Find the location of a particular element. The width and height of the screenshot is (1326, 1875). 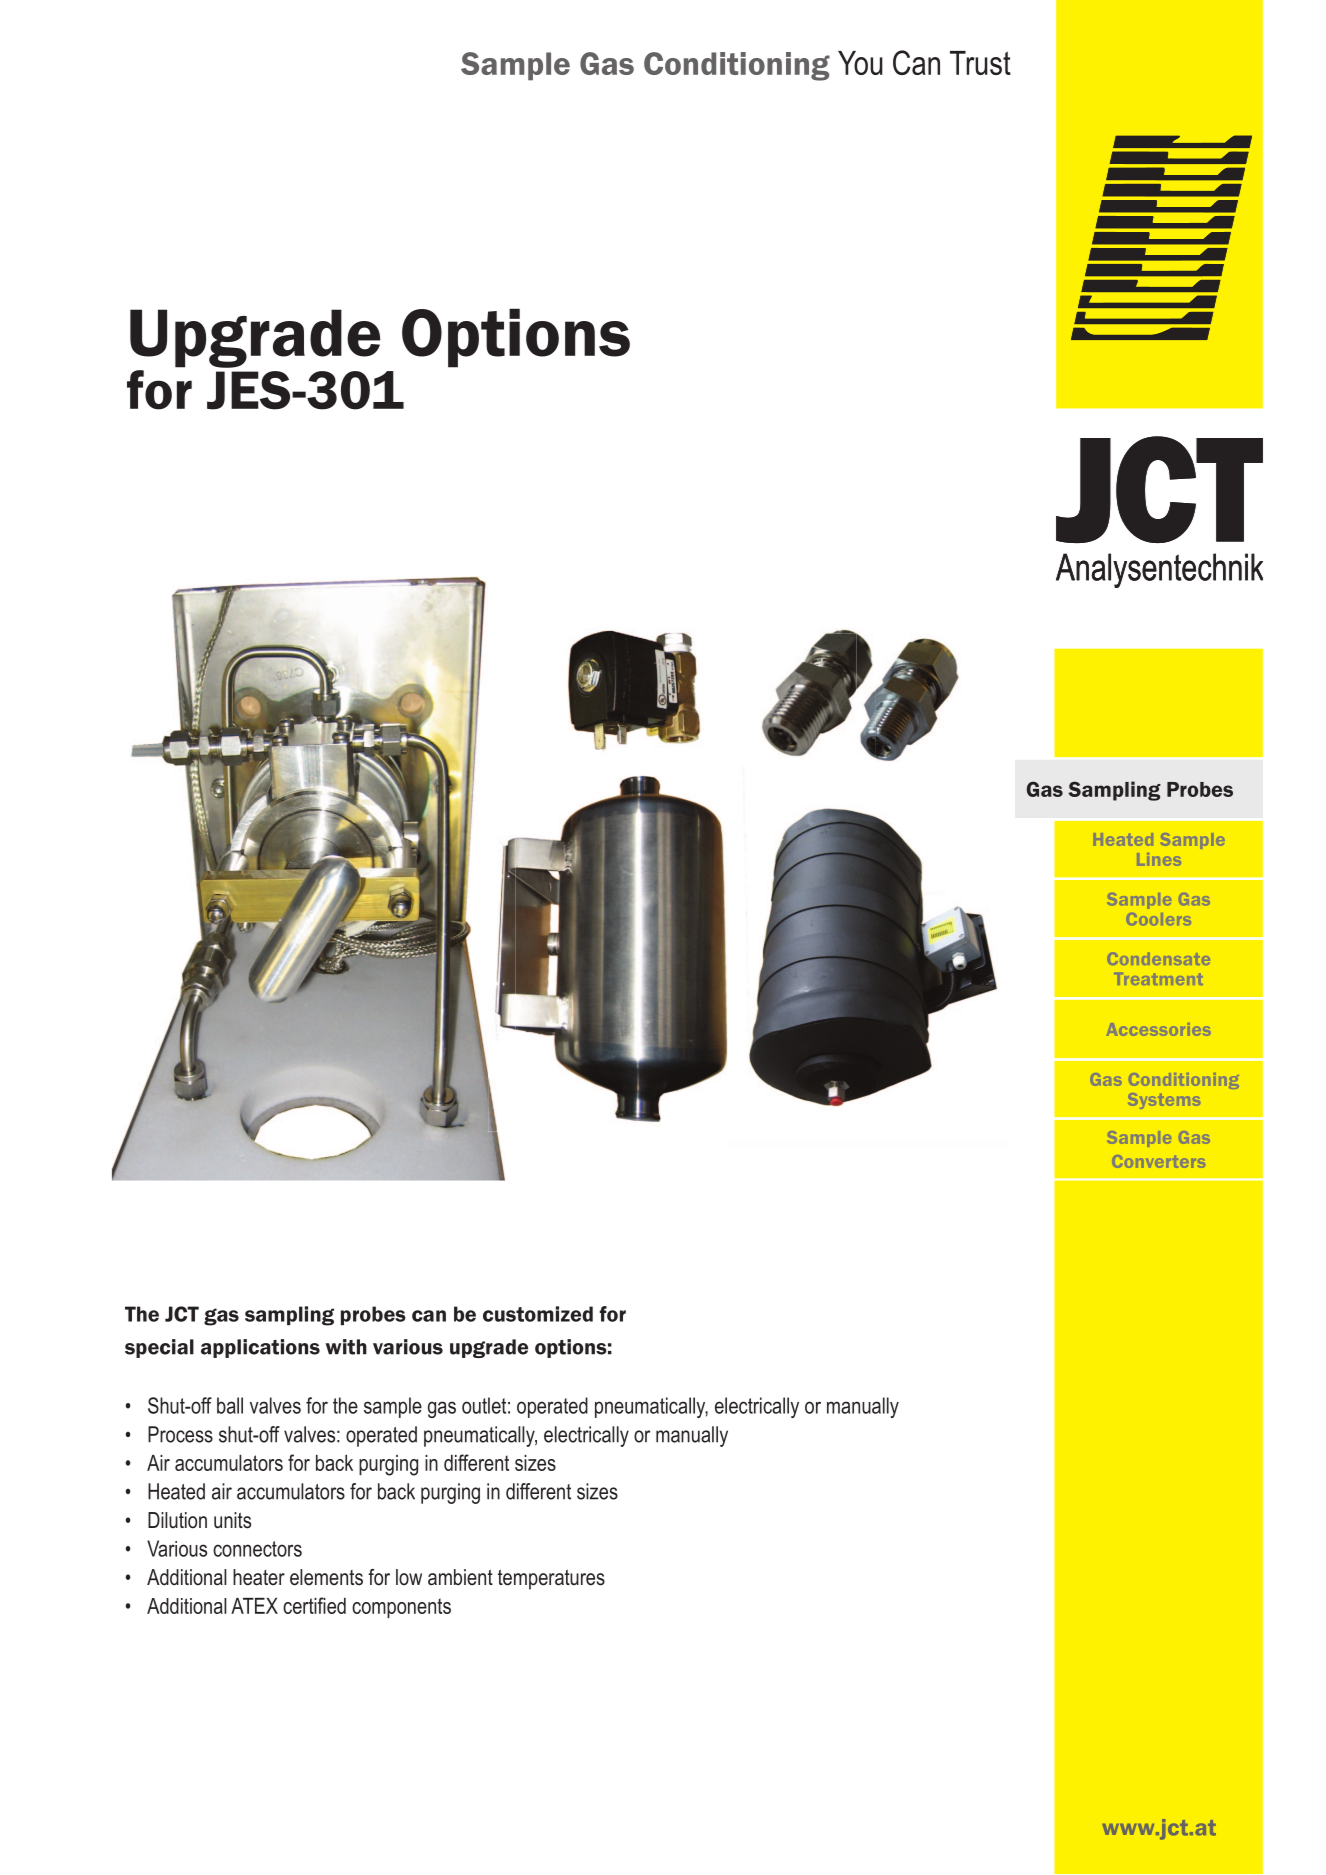

ball is located at coordinates (230, 1405).
